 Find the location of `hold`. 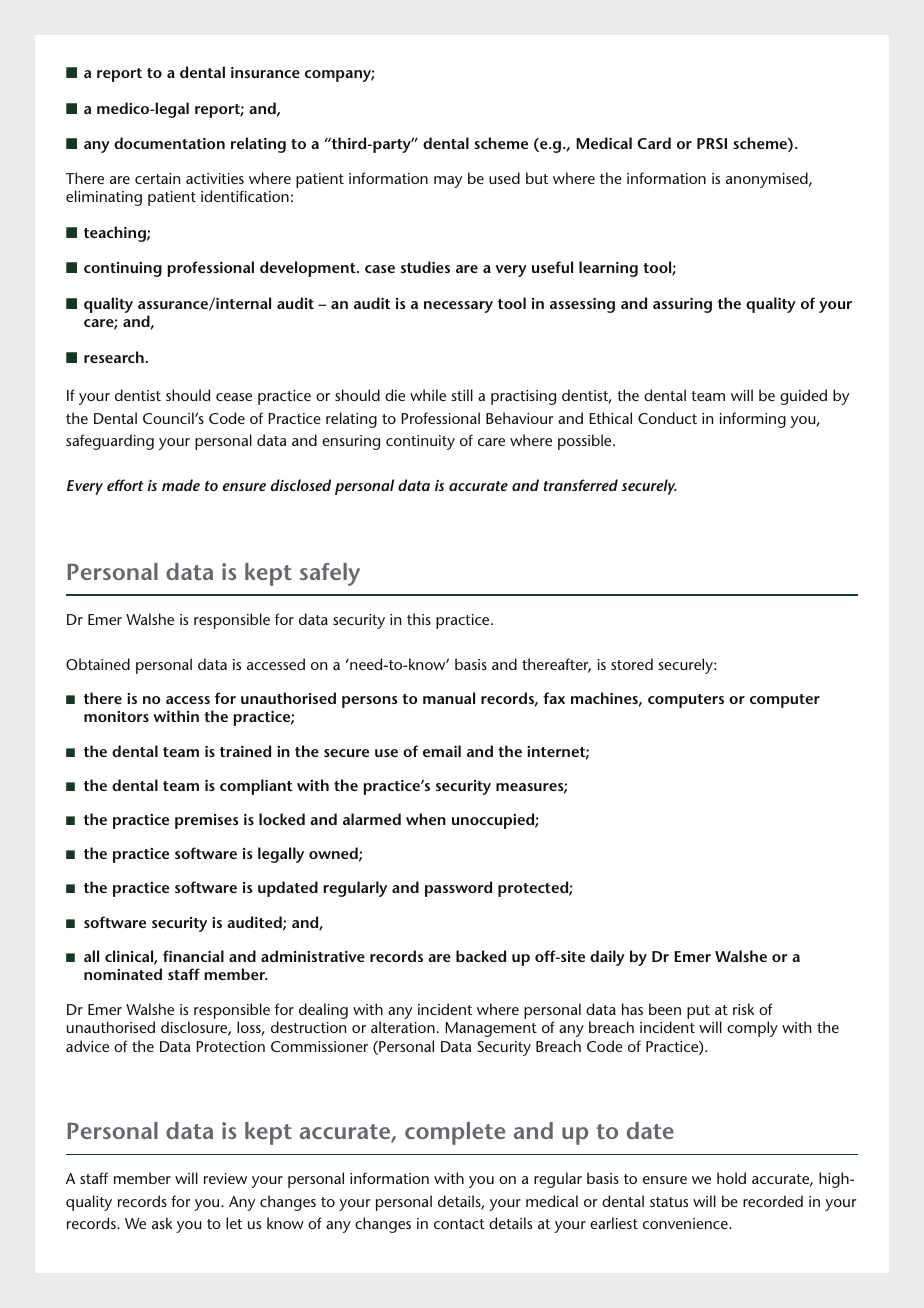

hold is located at coordinates (731, 1178).
